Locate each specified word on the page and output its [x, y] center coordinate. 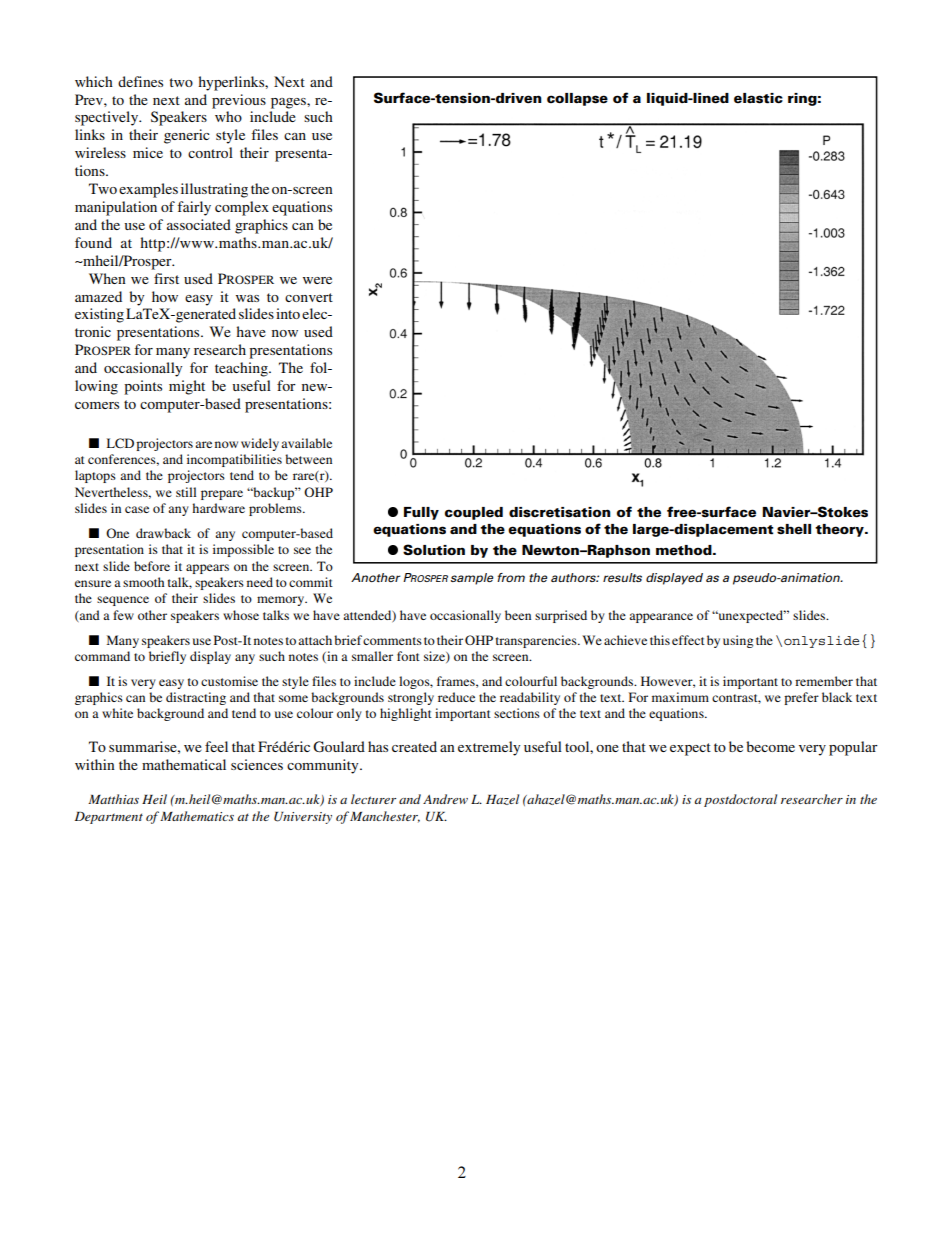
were [317, 280]
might [187, 387]
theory [840, 530]
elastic [758, 98]
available [306, 443]
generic [187, 136]
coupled [474, 513]
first [166, 278]
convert [309, 297]
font [408, 656]
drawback [163, 533]
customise [229, 681]
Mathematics [197, 816]
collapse [577, 99]
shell [794, 529]
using [738, 641]
